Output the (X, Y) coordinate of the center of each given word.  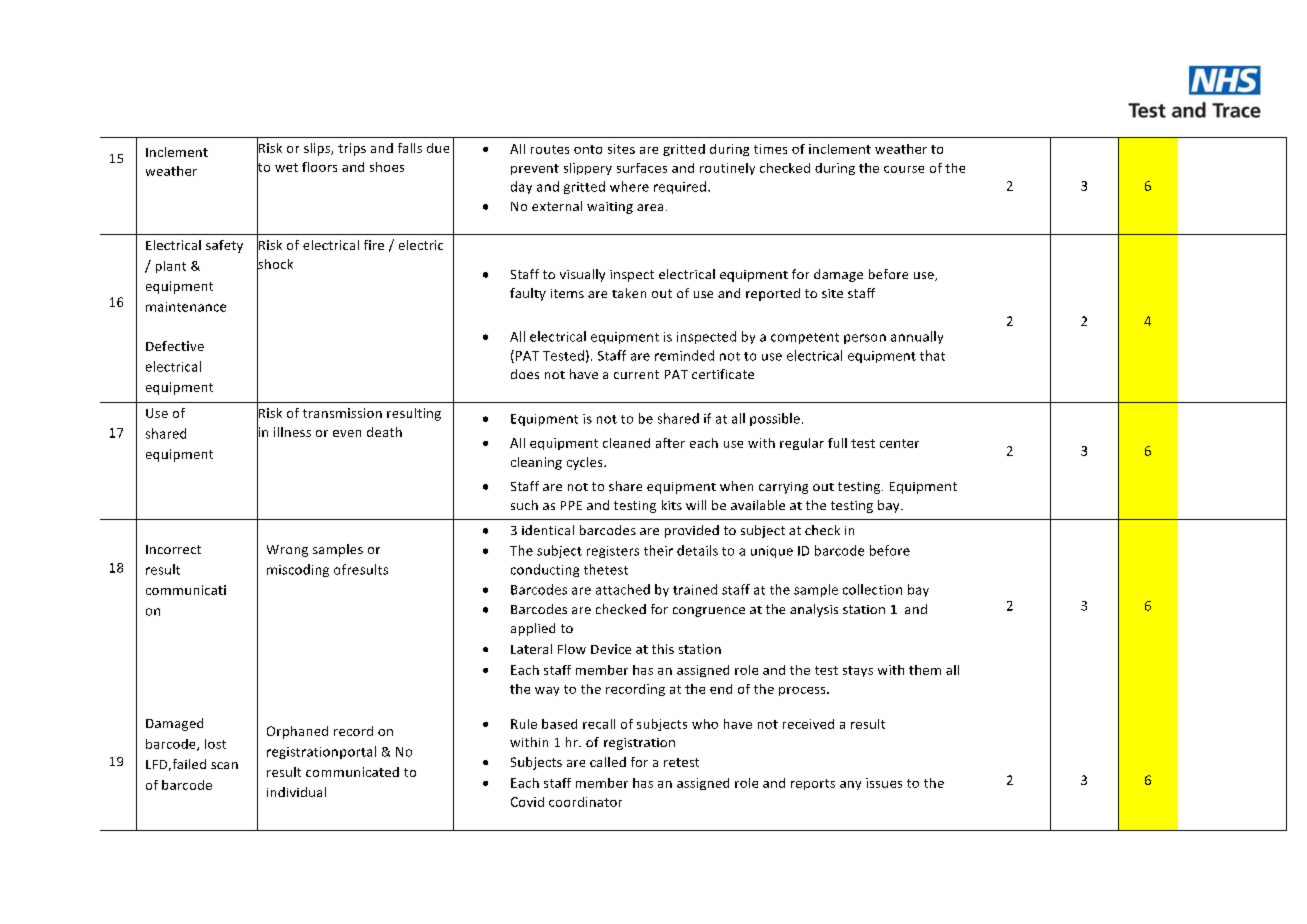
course (904, 169)
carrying (783, 488)
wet (286, 167)
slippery (588, 169)
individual (296, 792)
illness (292, 432)
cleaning (536, 463)
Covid (527, 802)
